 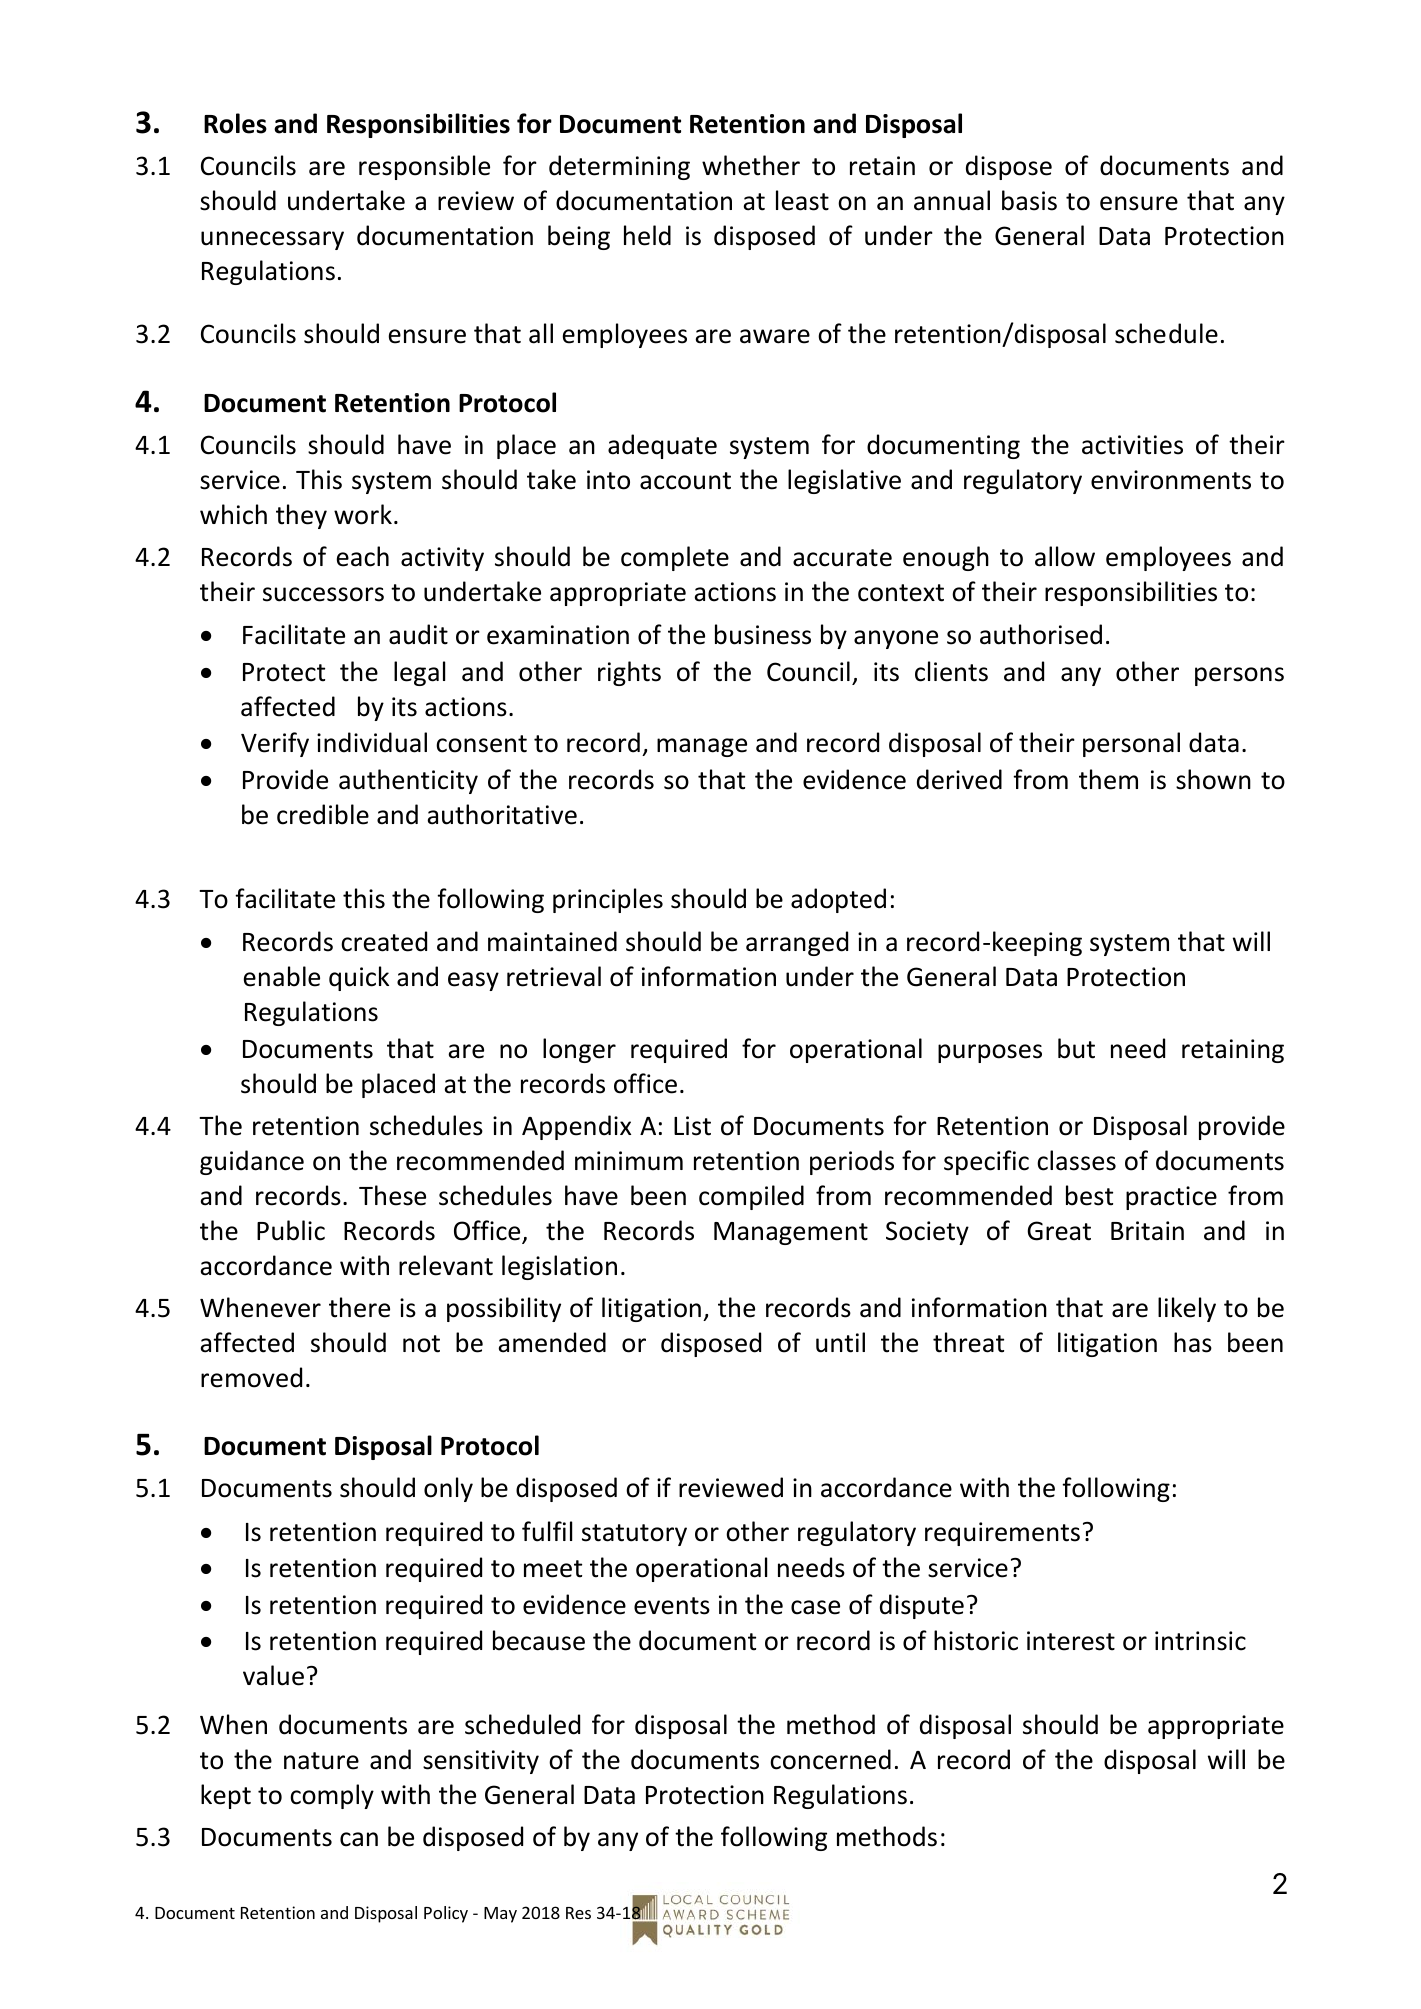 I want to click on account, so click(x=685, y=481).
